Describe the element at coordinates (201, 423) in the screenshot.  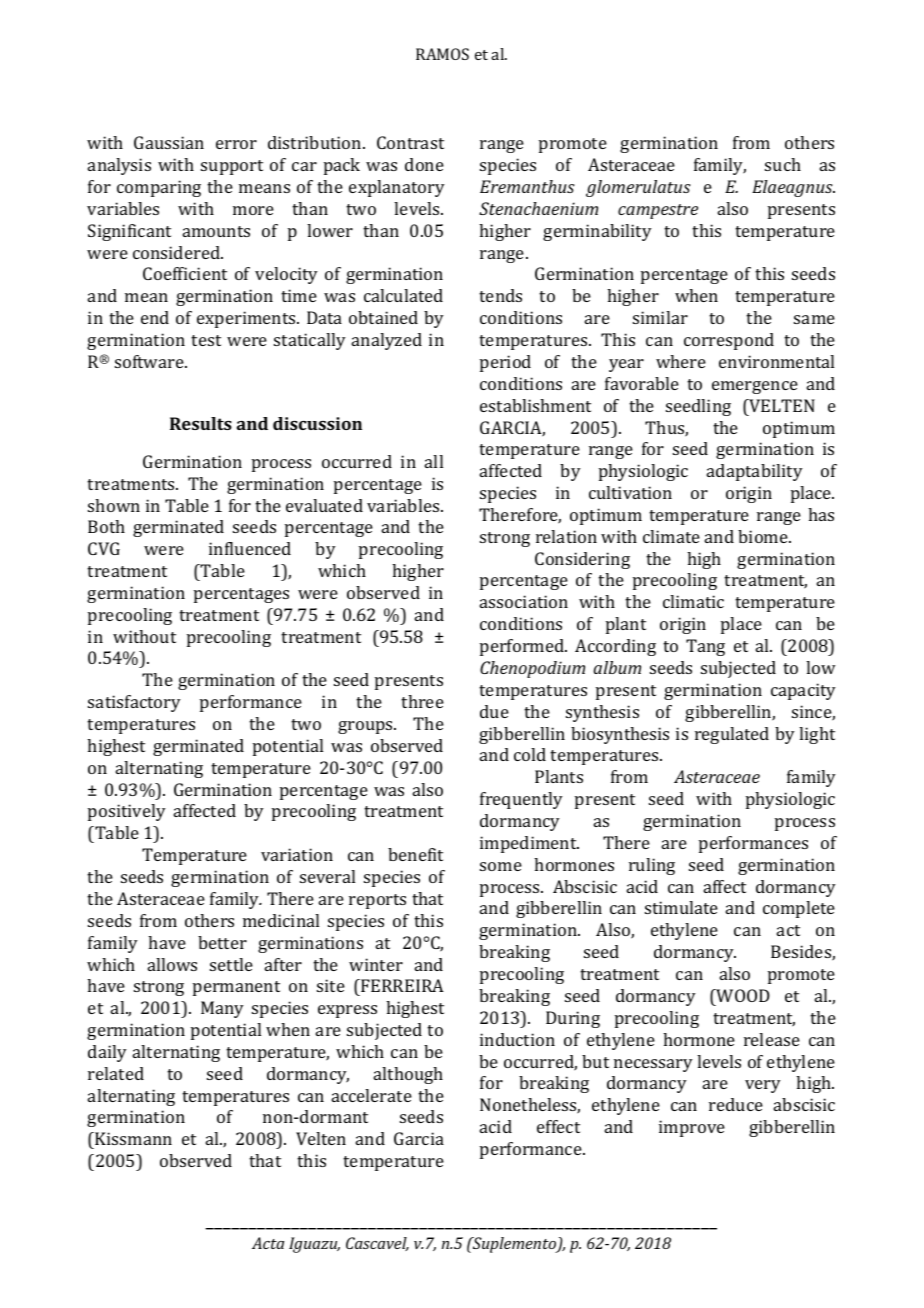
I see `Results` at that location.
